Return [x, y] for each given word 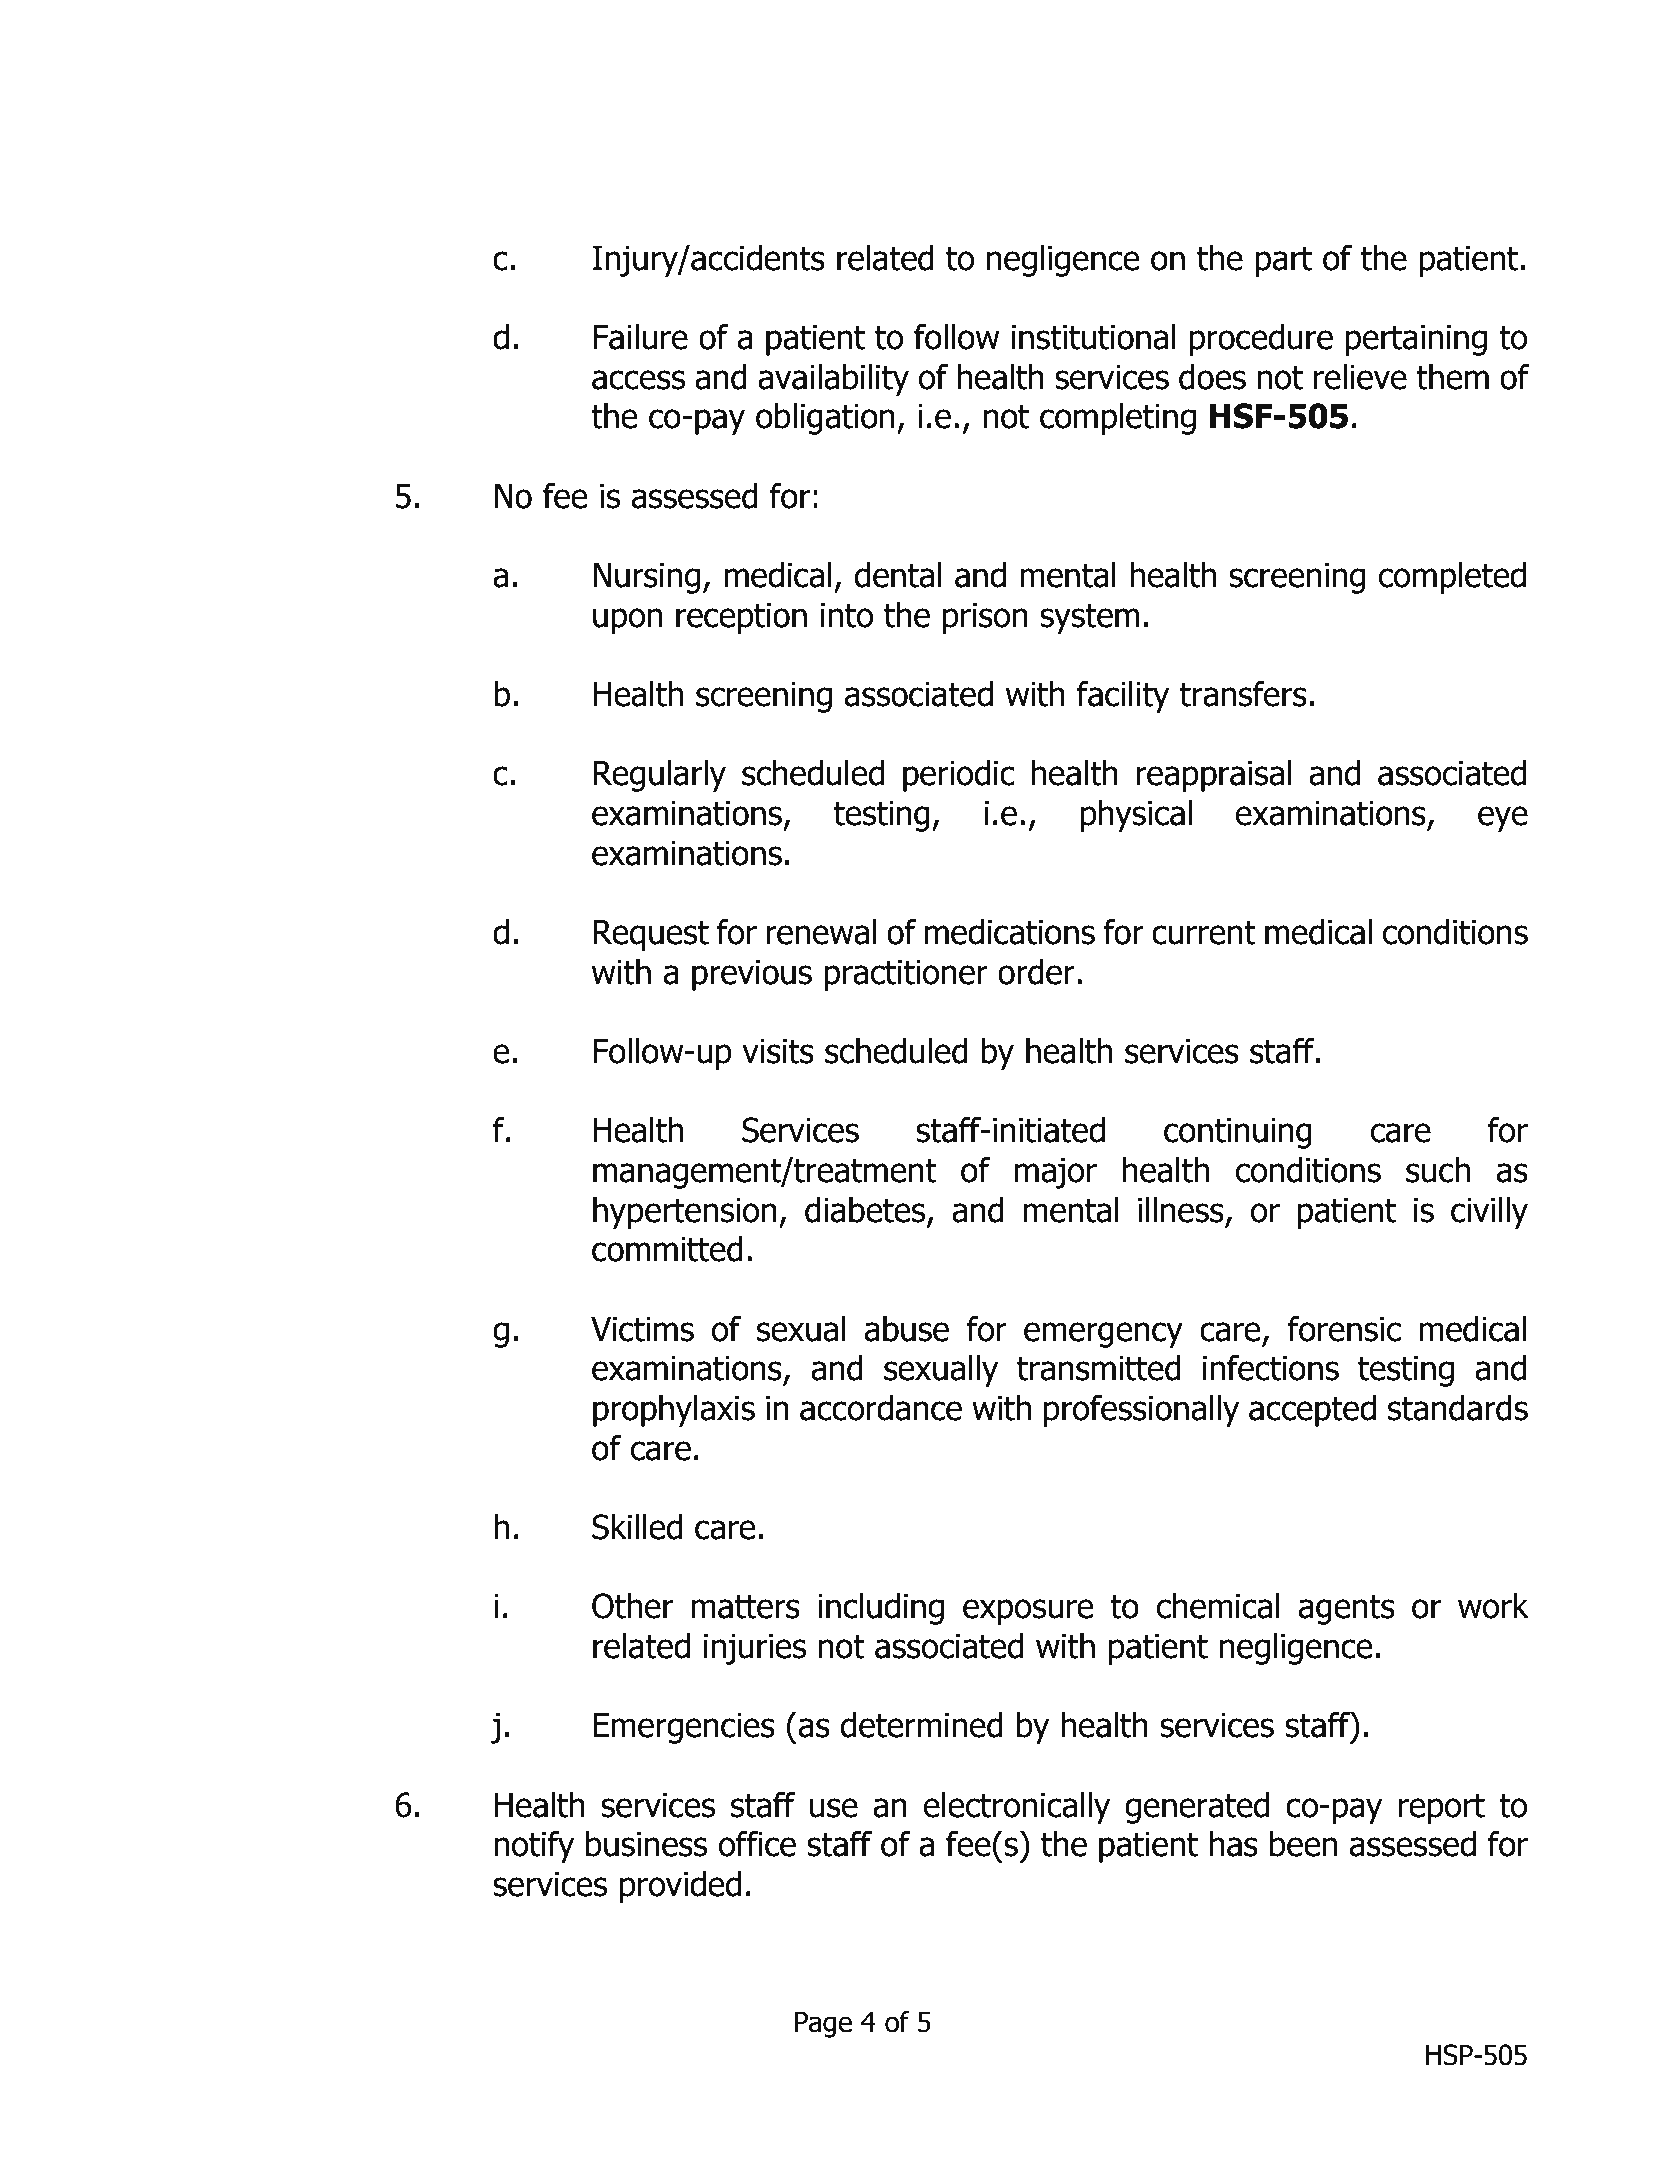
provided [680, 1887]
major [1056, 1173]
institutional [1094, 337]
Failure [640, 337]
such [1438, 1170]
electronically [1017, 1808]
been [1303, 1844]
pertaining [1416, 340]
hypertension [685, 1213]
